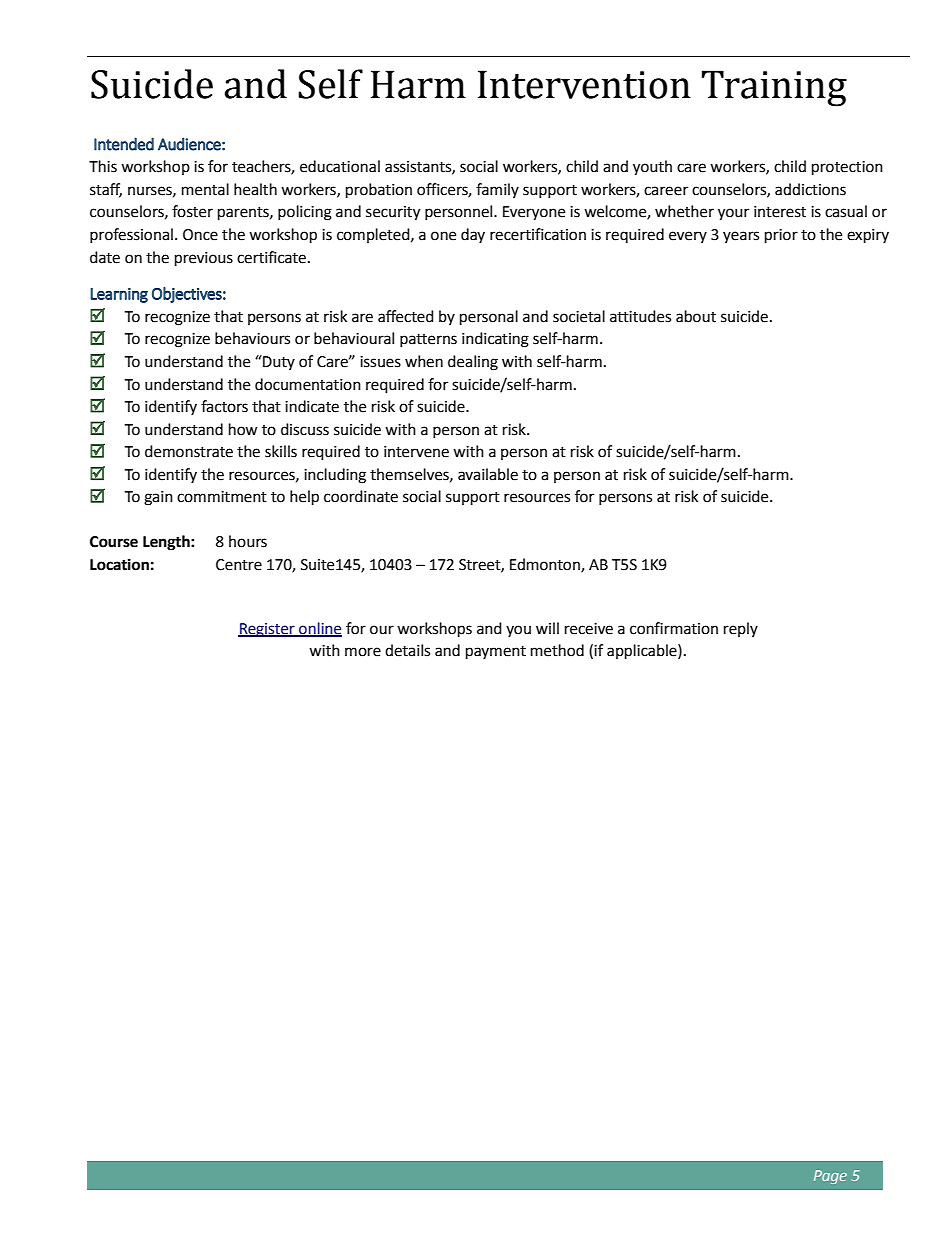  What do you see at coordinates (407, 650) in the screenshot?
I see `details` at bounding box center [407, 650].
